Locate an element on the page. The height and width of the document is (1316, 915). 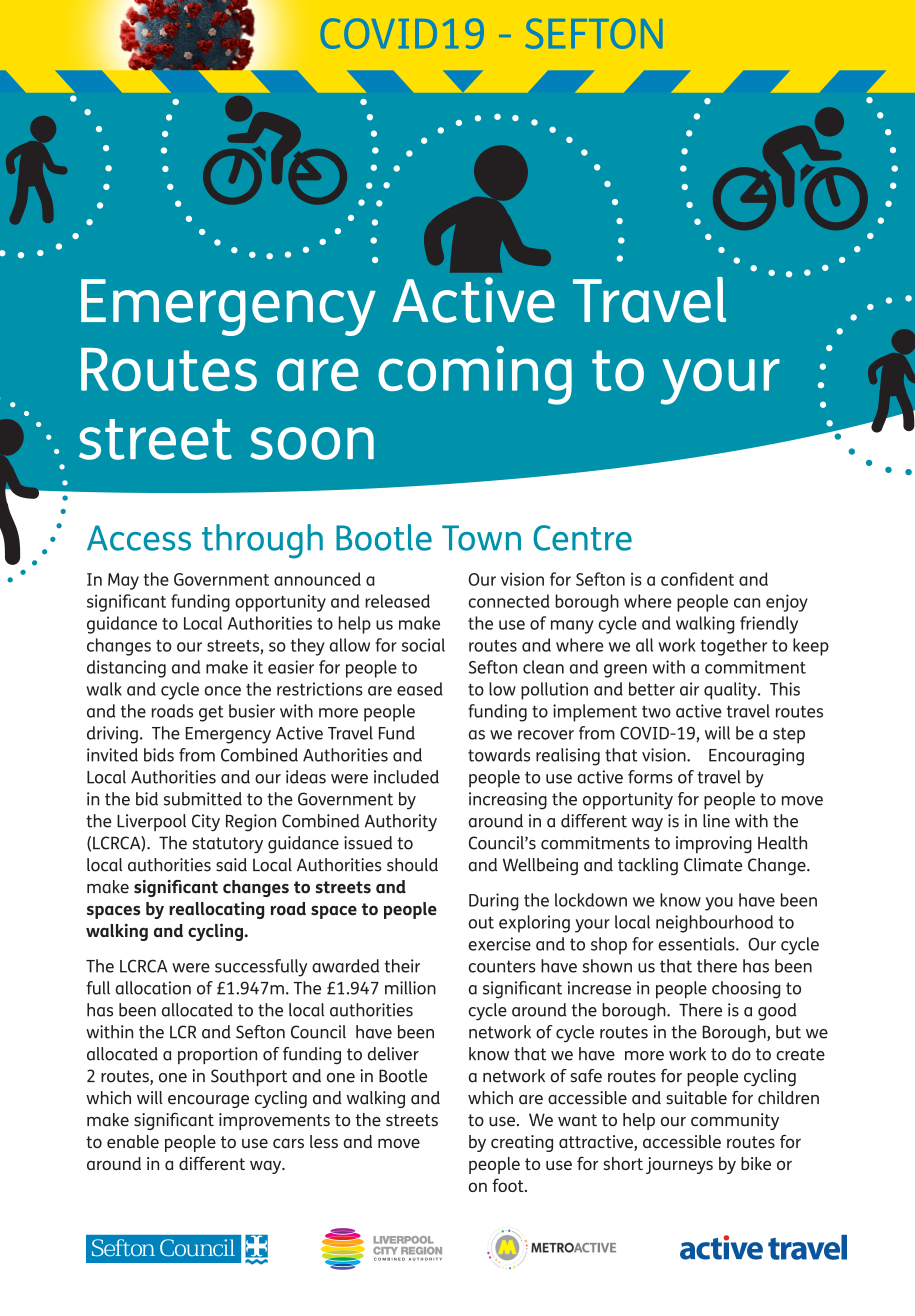
enable is located at coordinates (133, 1141).
